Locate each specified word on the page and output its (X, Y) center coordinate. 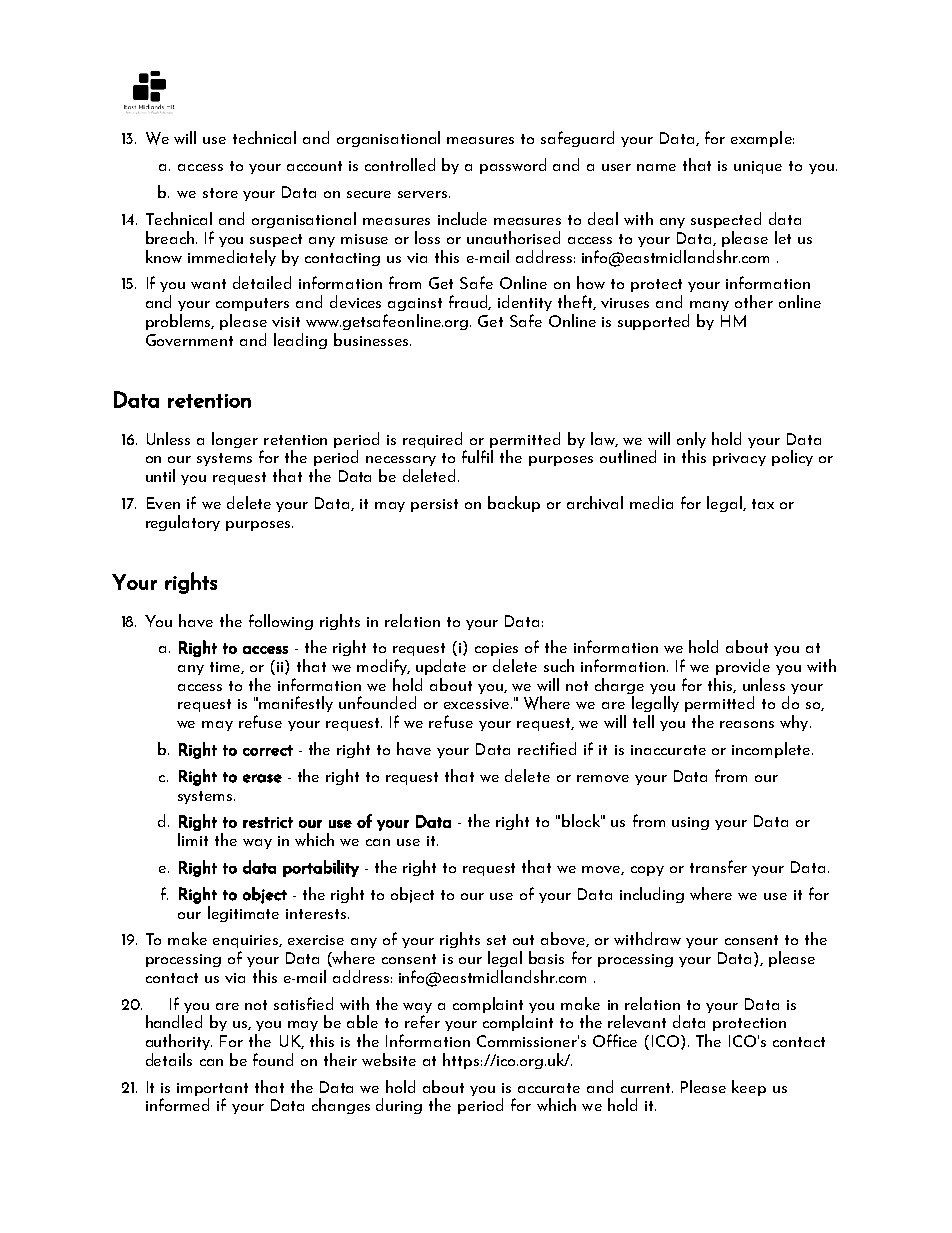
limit (193, 839)
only (691, 440)
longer (235, 440)
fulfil (477, 456)
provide (743, 667)
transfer (718, 866)
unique (758, 167)
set (496, 940)
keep (749, 1088)
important (212, 1089)
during (399, 1106)
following (281, 622)
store (220, 193)
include (462, 218)
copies (496, 649)
